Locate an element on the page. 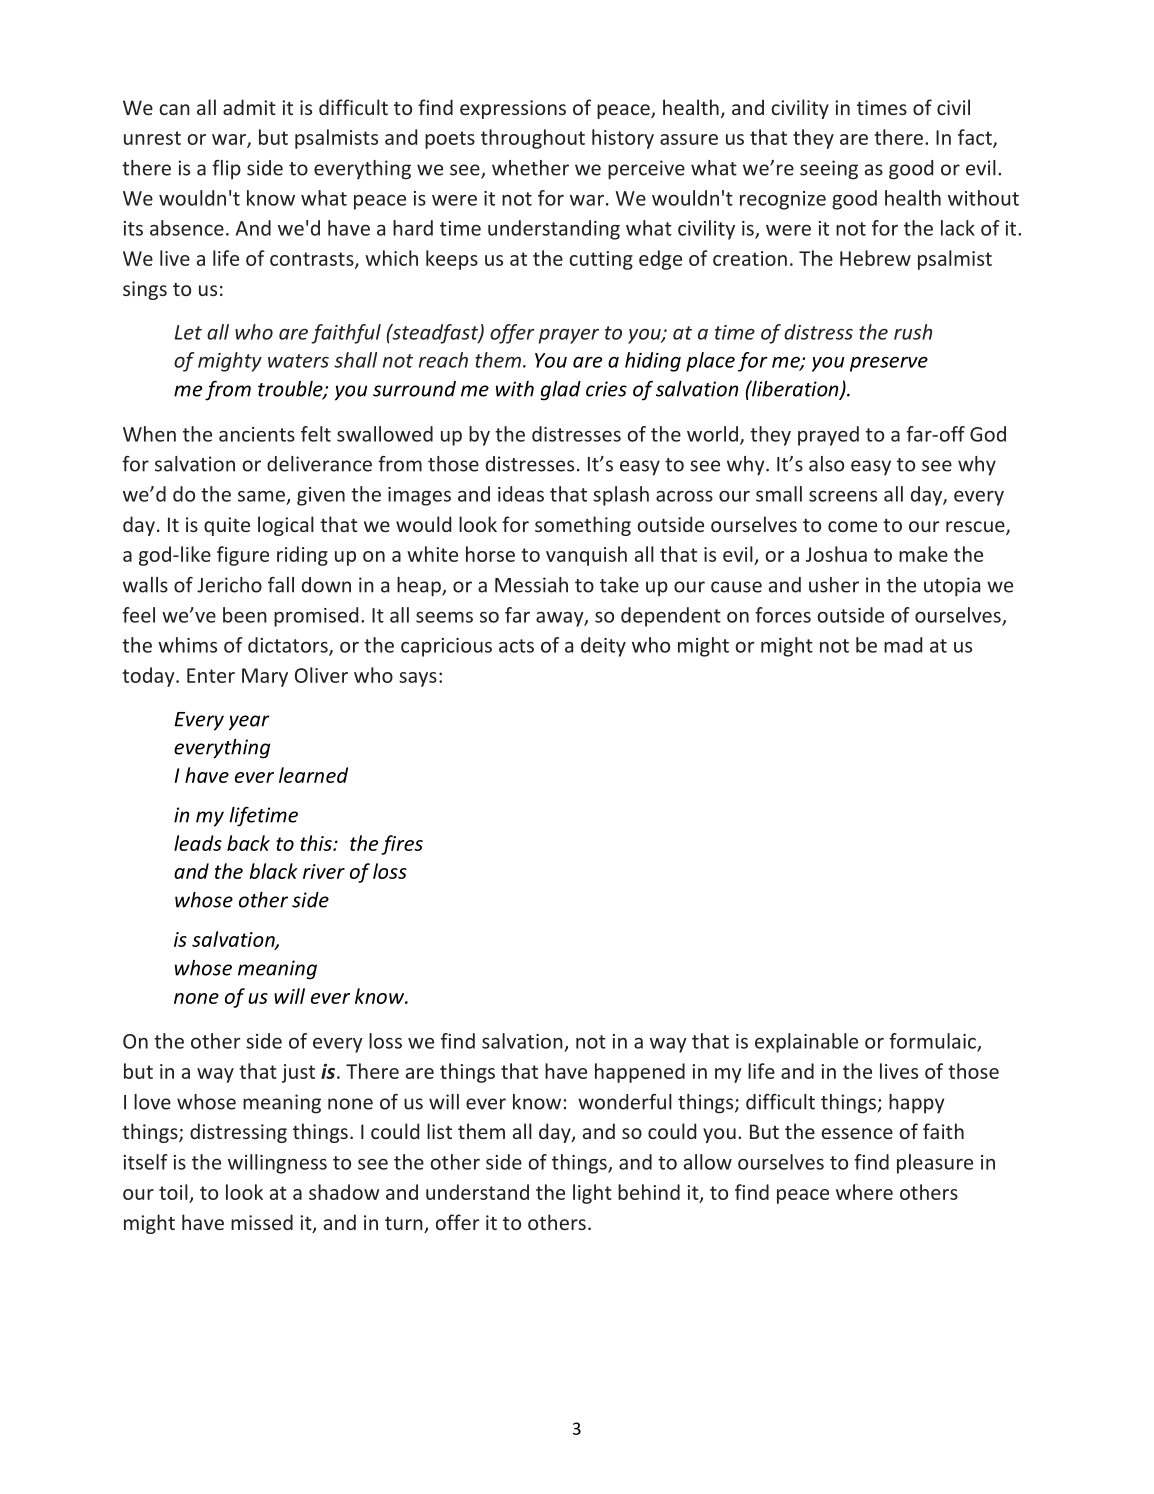  preserve is located at coordinates (889, 364).
